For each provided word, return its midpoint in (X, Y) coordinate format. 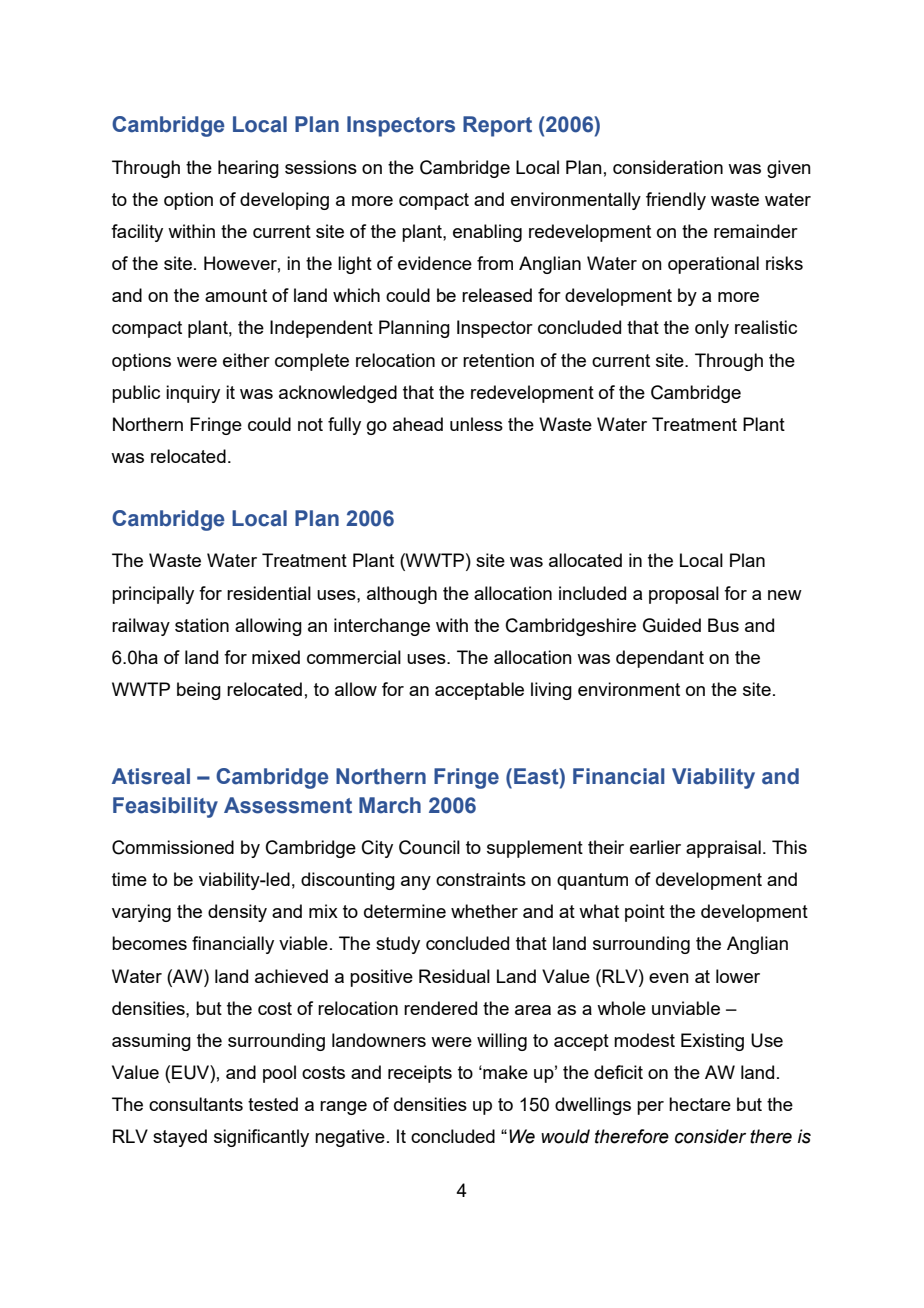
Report (497, 126)
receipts (420, 1074)
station (202, 625)
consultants (196, 1104)
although (402, 595)
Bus (723, 625)
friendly (676, 201)
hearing (248, 169)
